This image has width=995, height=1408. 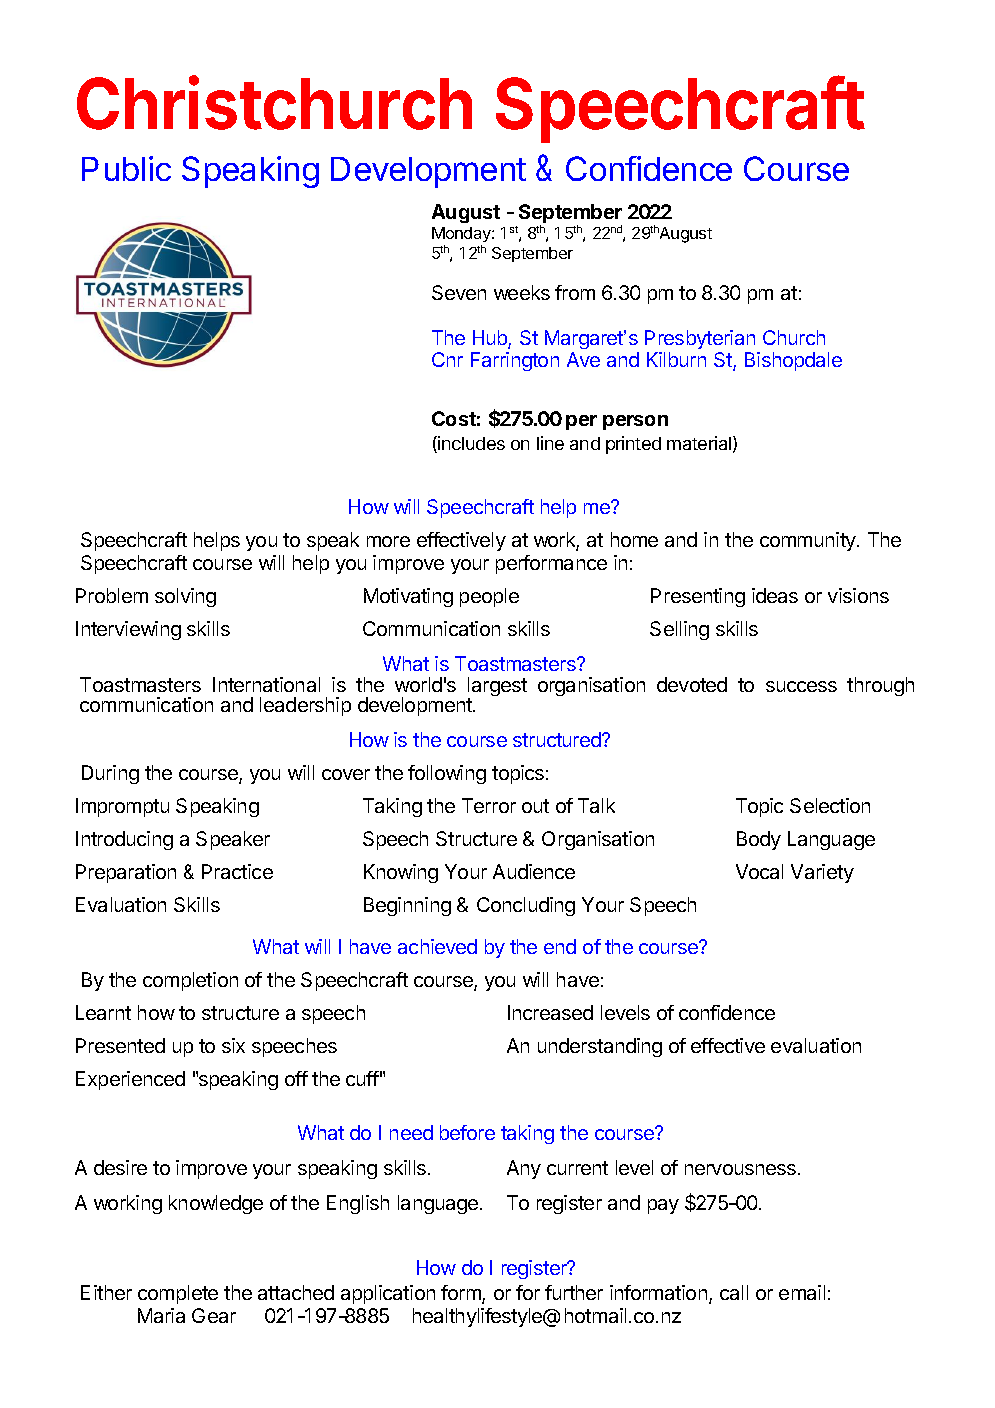 What do you see at coordinates (801, 686) in the image?
I see `success` at bounding box center [801, 686].
